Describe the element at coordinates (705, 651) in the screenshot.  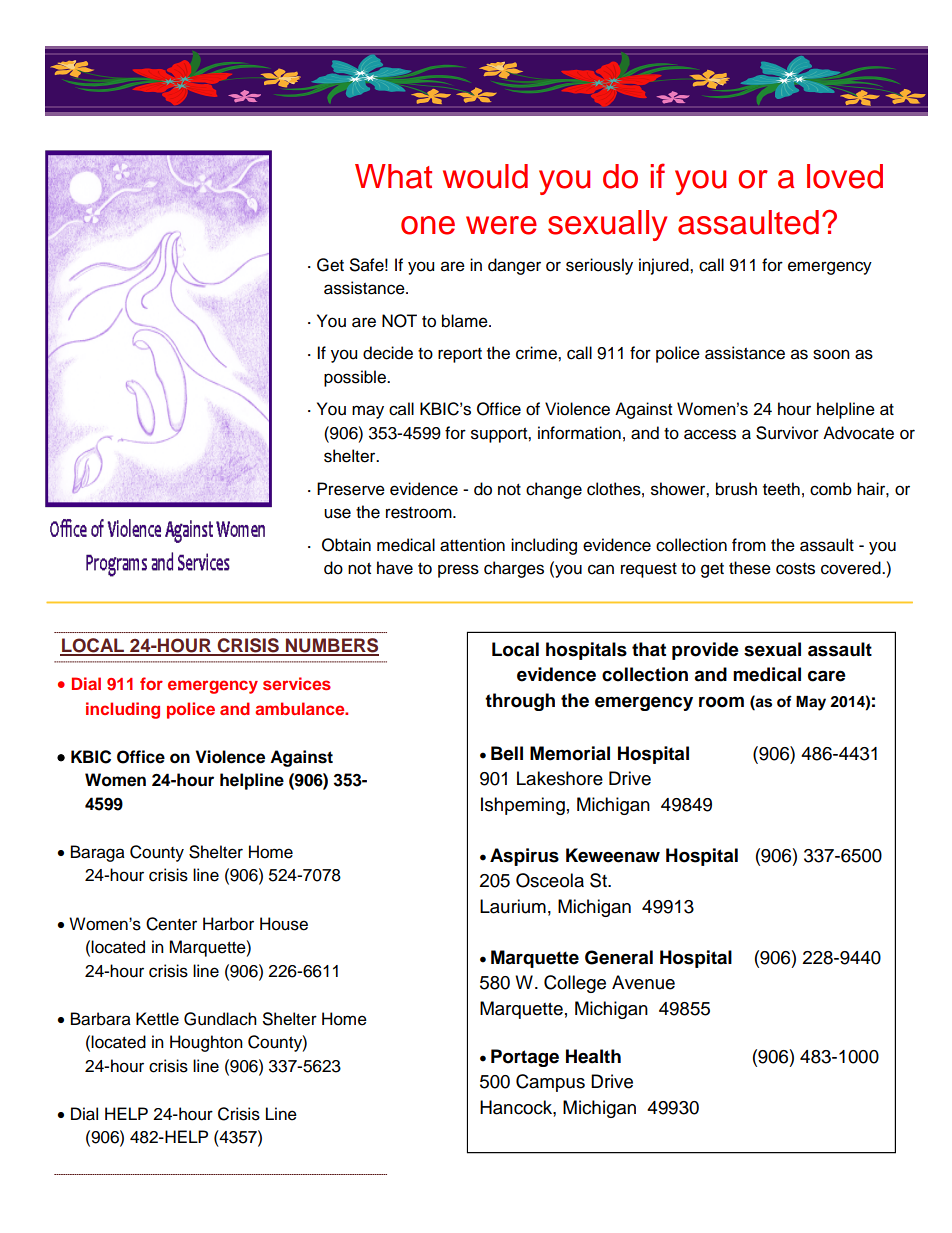
I see `provide` at that location.
